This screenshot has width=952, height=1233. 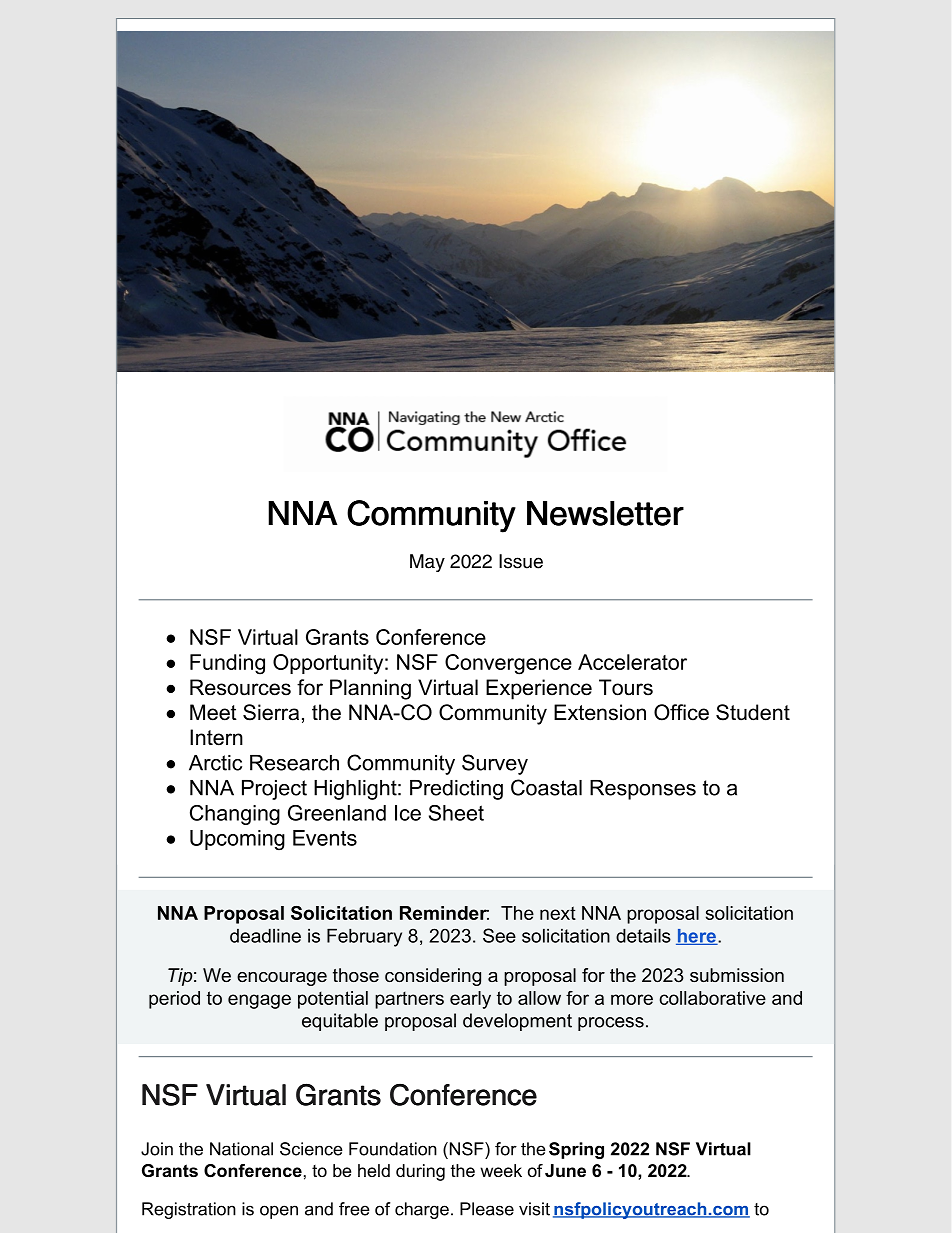 What do you see at coordinates (487, 1209) in the screenshot?
I see `Please` at bounding box center [487, 1209].
